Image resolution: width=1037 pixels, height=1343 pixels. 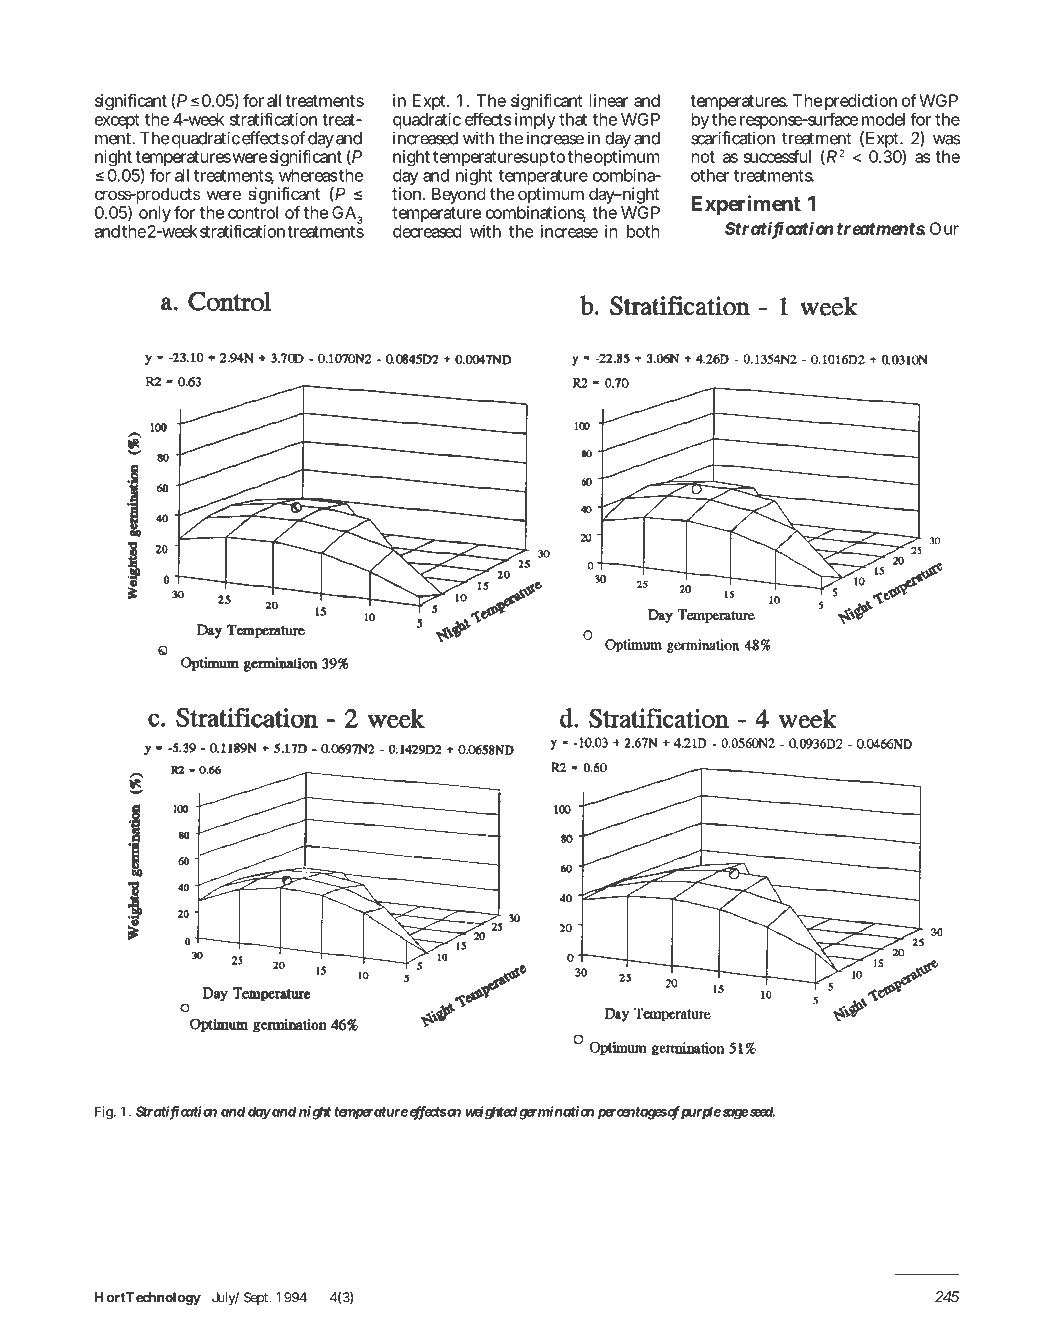 I want to click on model, so click(x=883, y=119).
